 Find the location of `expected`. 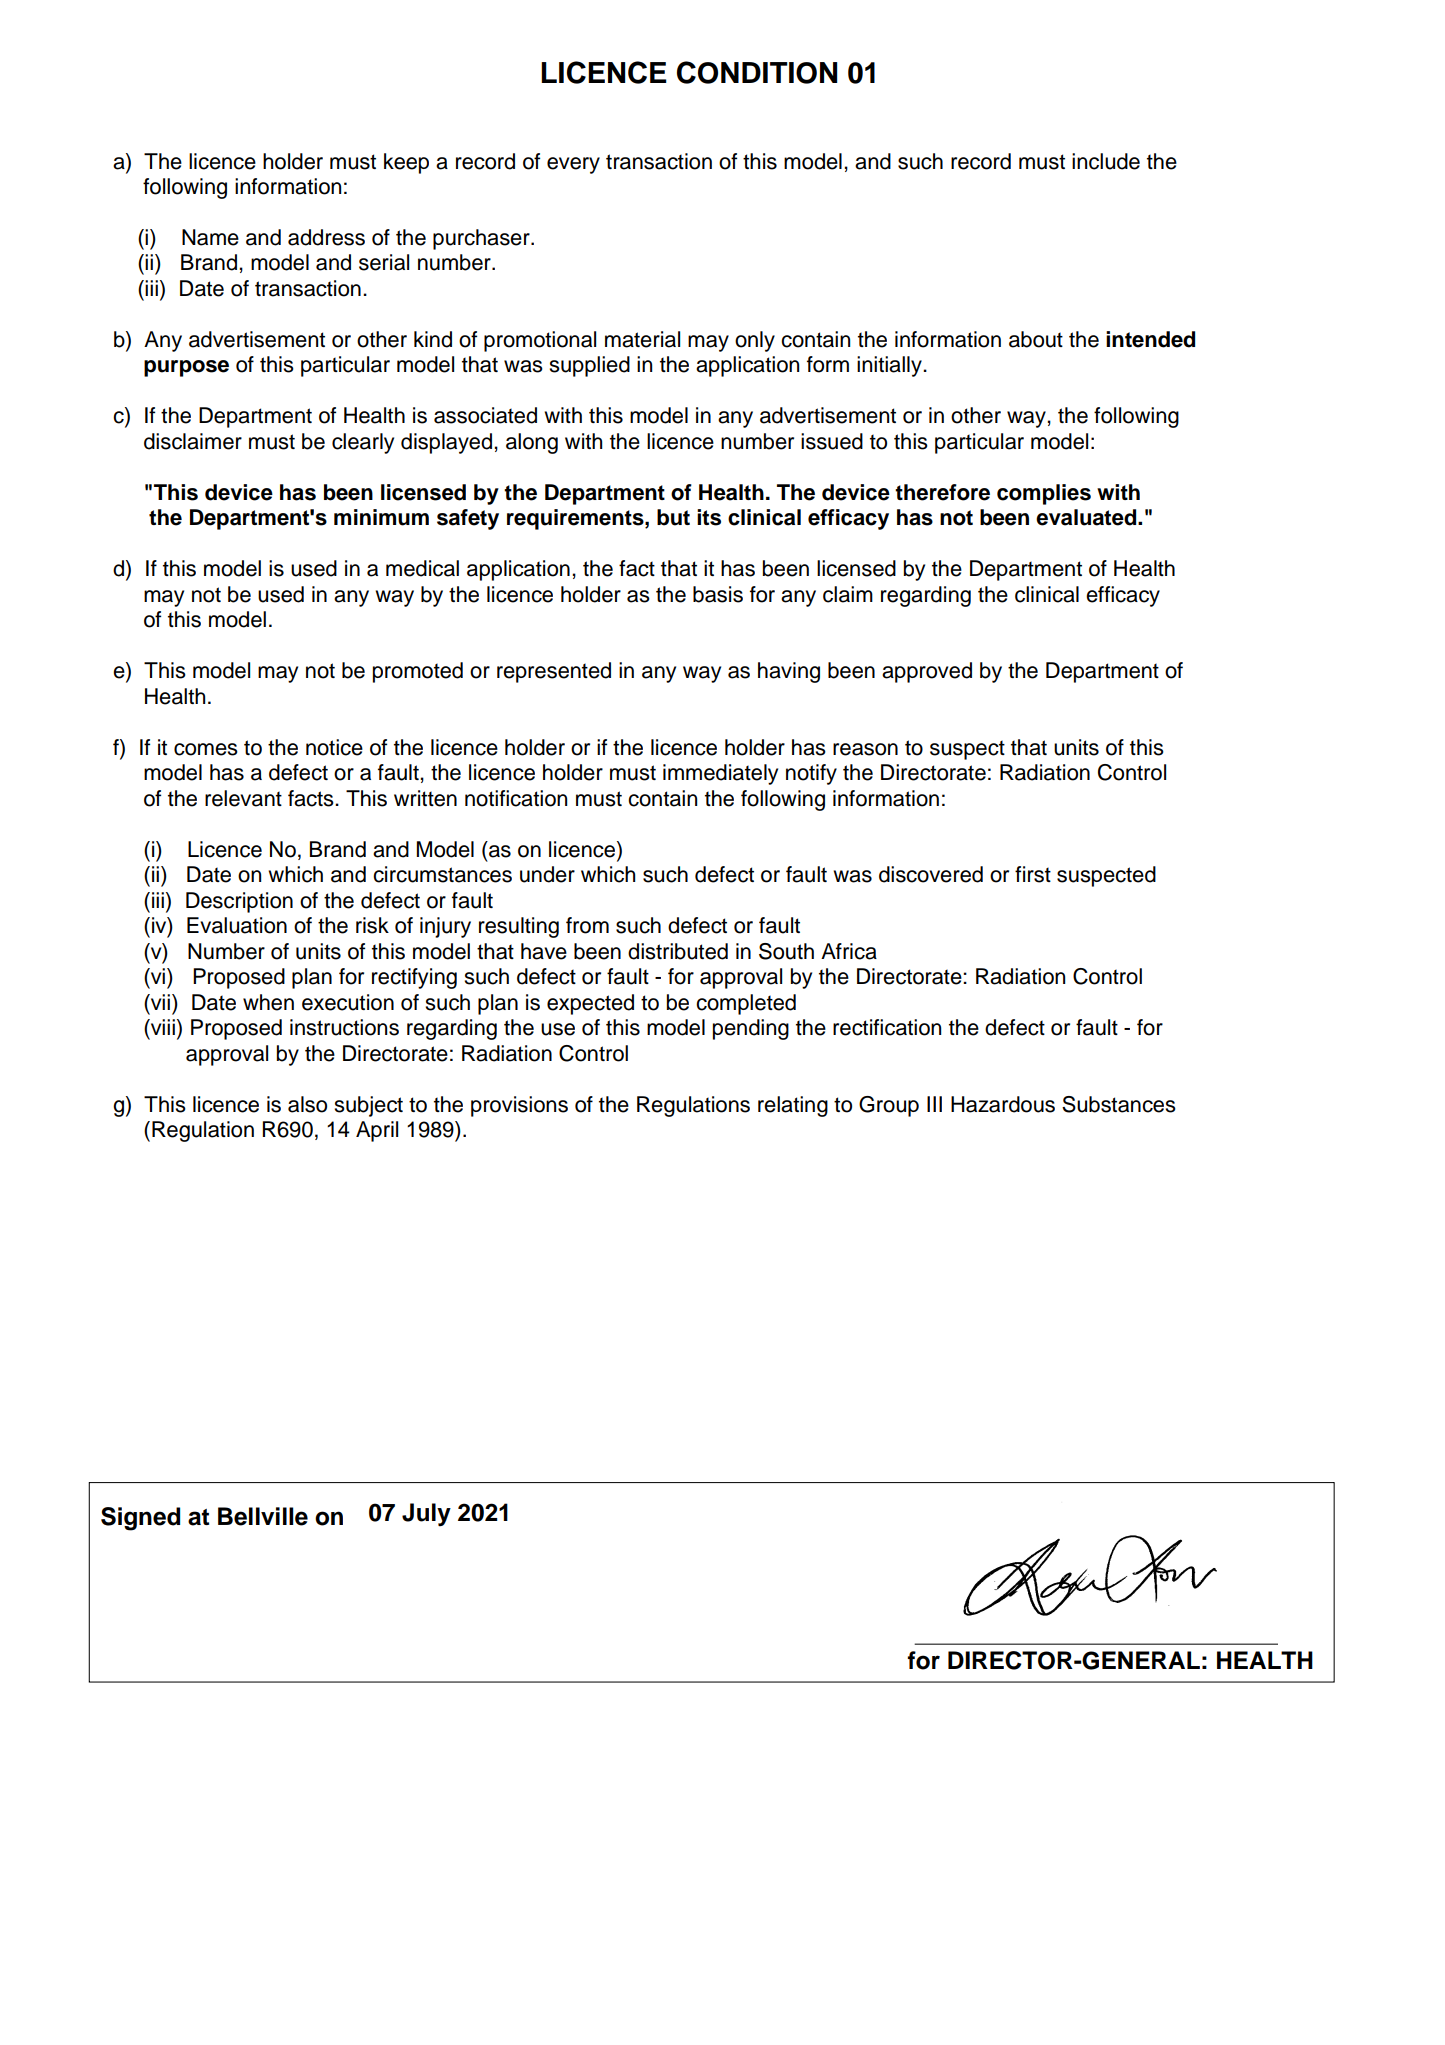

expected is located at coordinates (590, 1004).
